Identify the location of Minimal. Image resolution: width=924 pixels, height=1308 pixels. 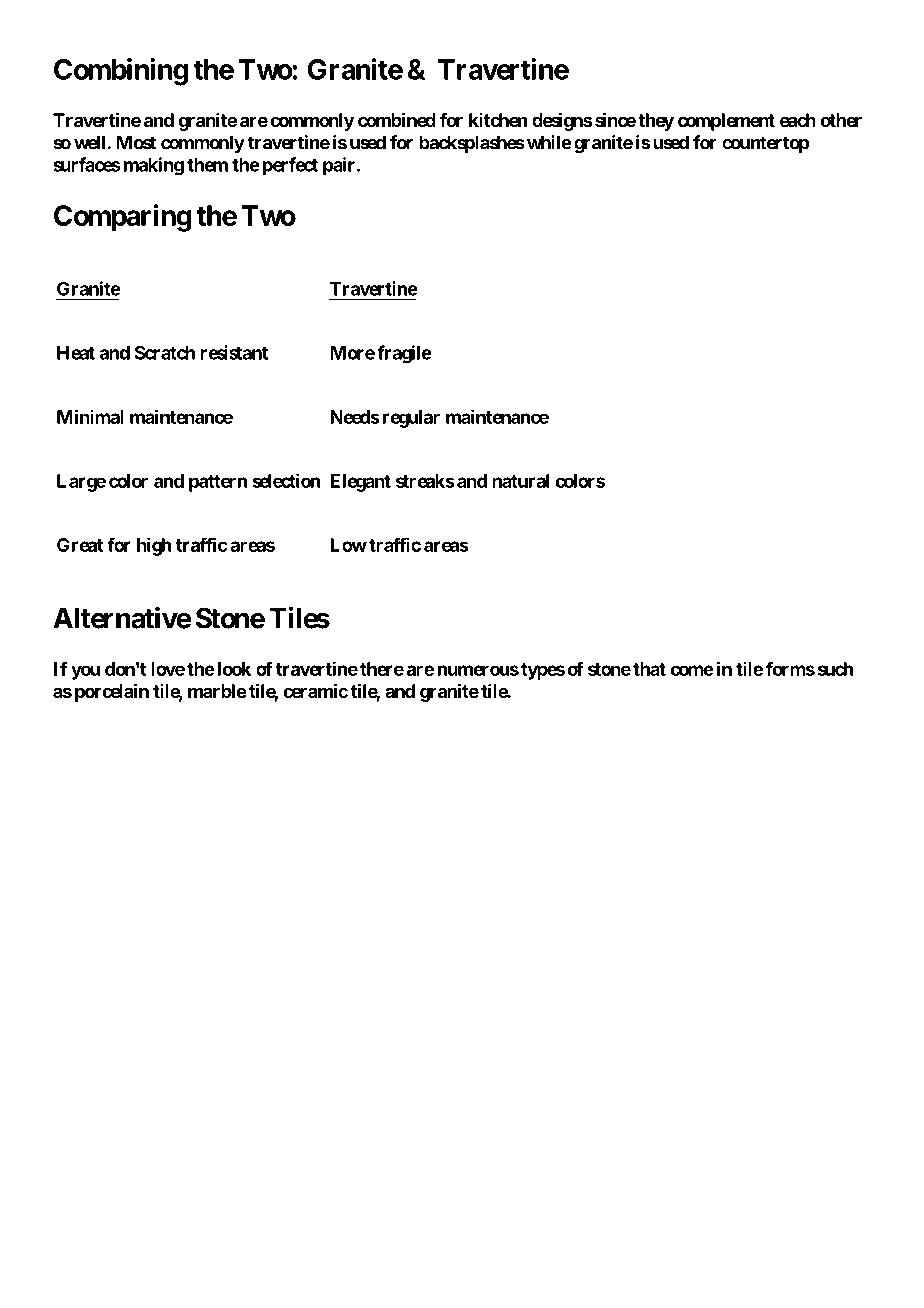
(90, 416).
